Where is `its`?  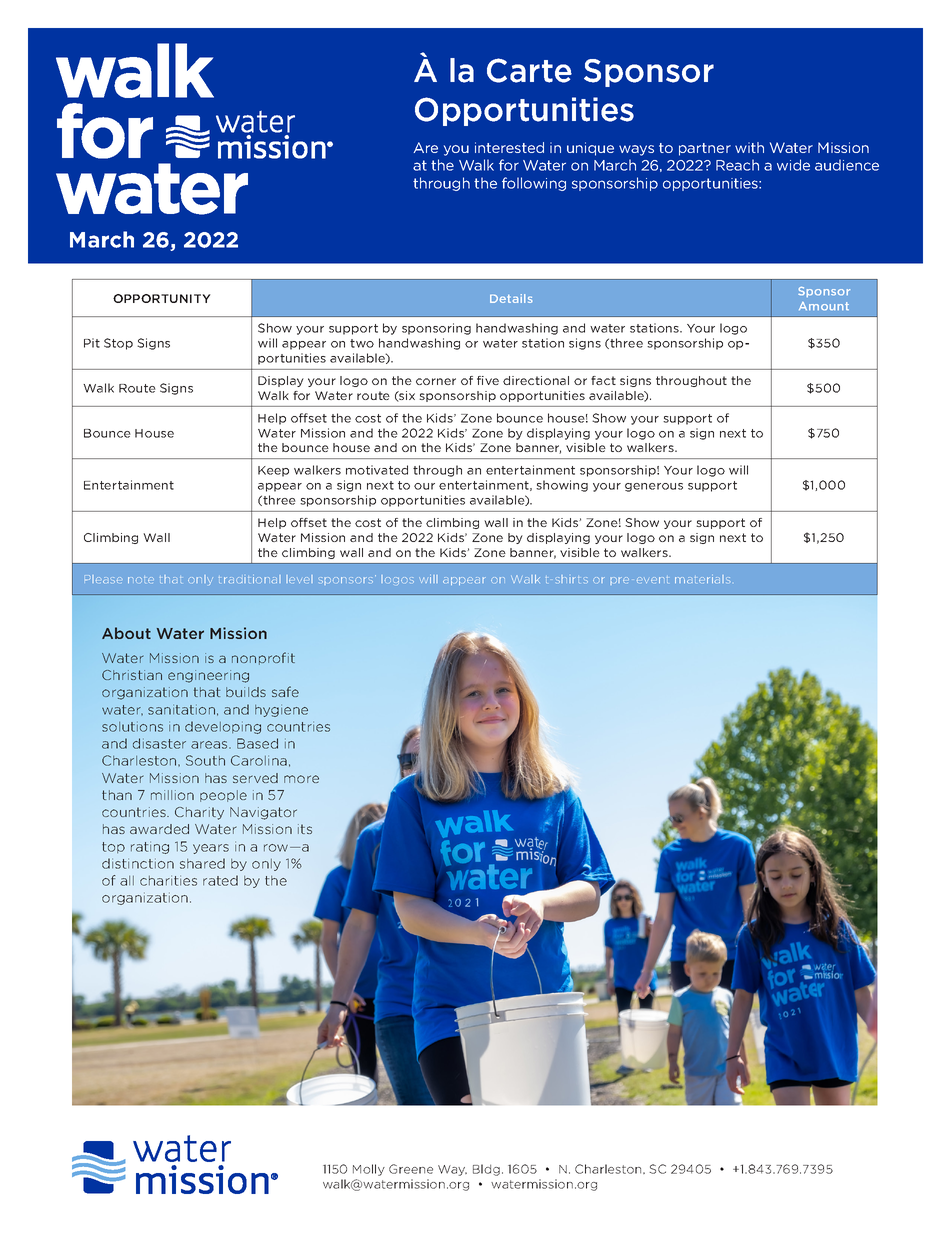
its is located at coordinates (305, 829).
